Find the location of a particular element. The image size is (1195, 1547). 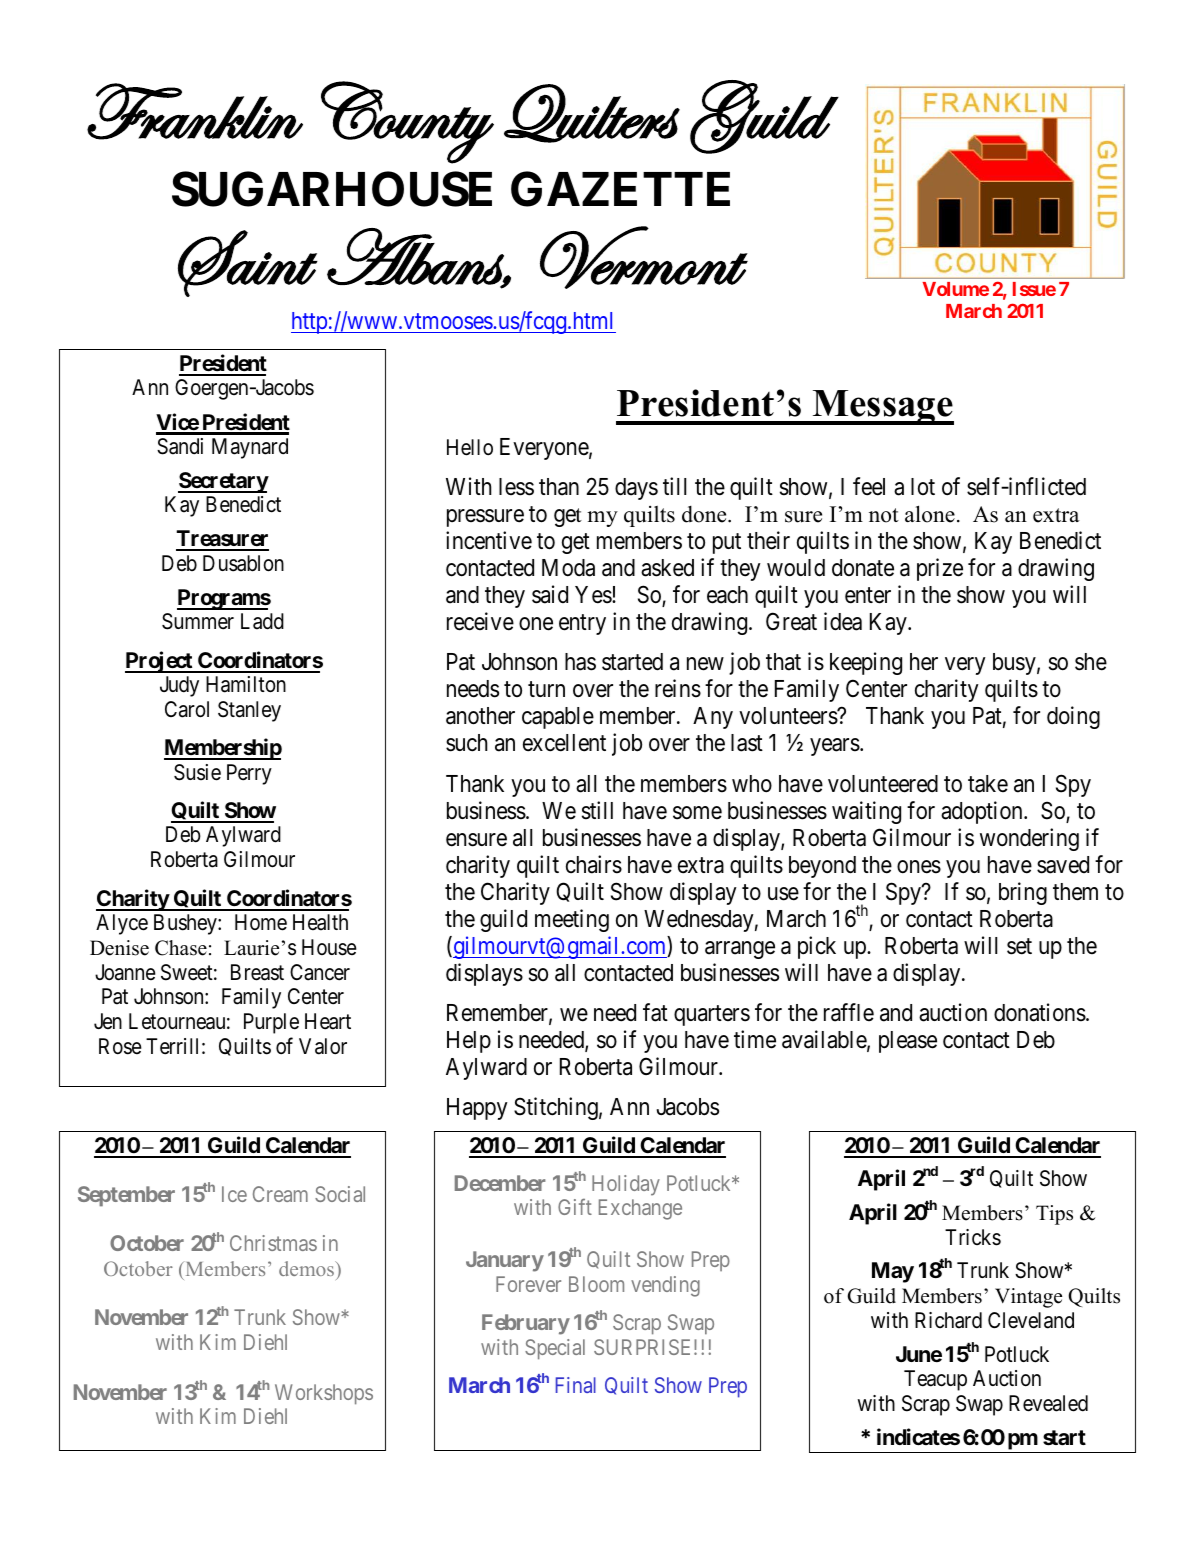

Franklin is located at coordinates (195, 111).
